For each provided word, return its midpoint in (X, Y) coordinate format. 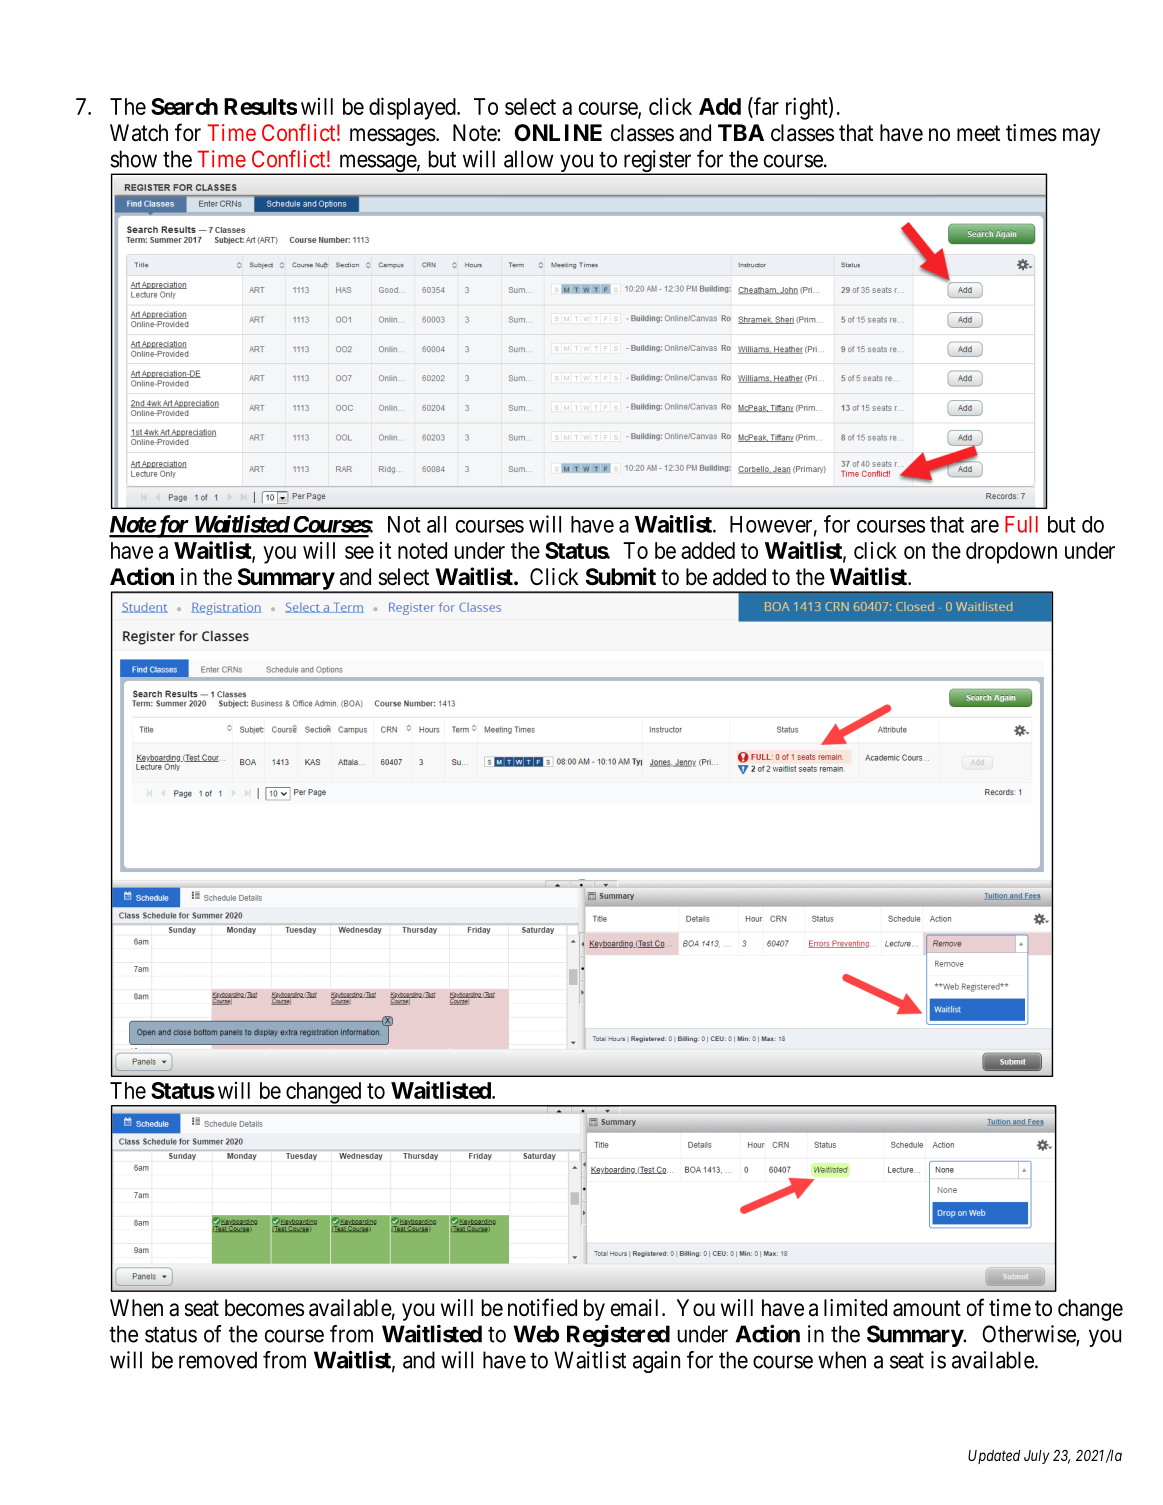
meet (978, 133)
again (656, 1362)
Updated (994, 1457)
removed (218, 1360)
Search (184, 106)
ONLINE (558, 133)
